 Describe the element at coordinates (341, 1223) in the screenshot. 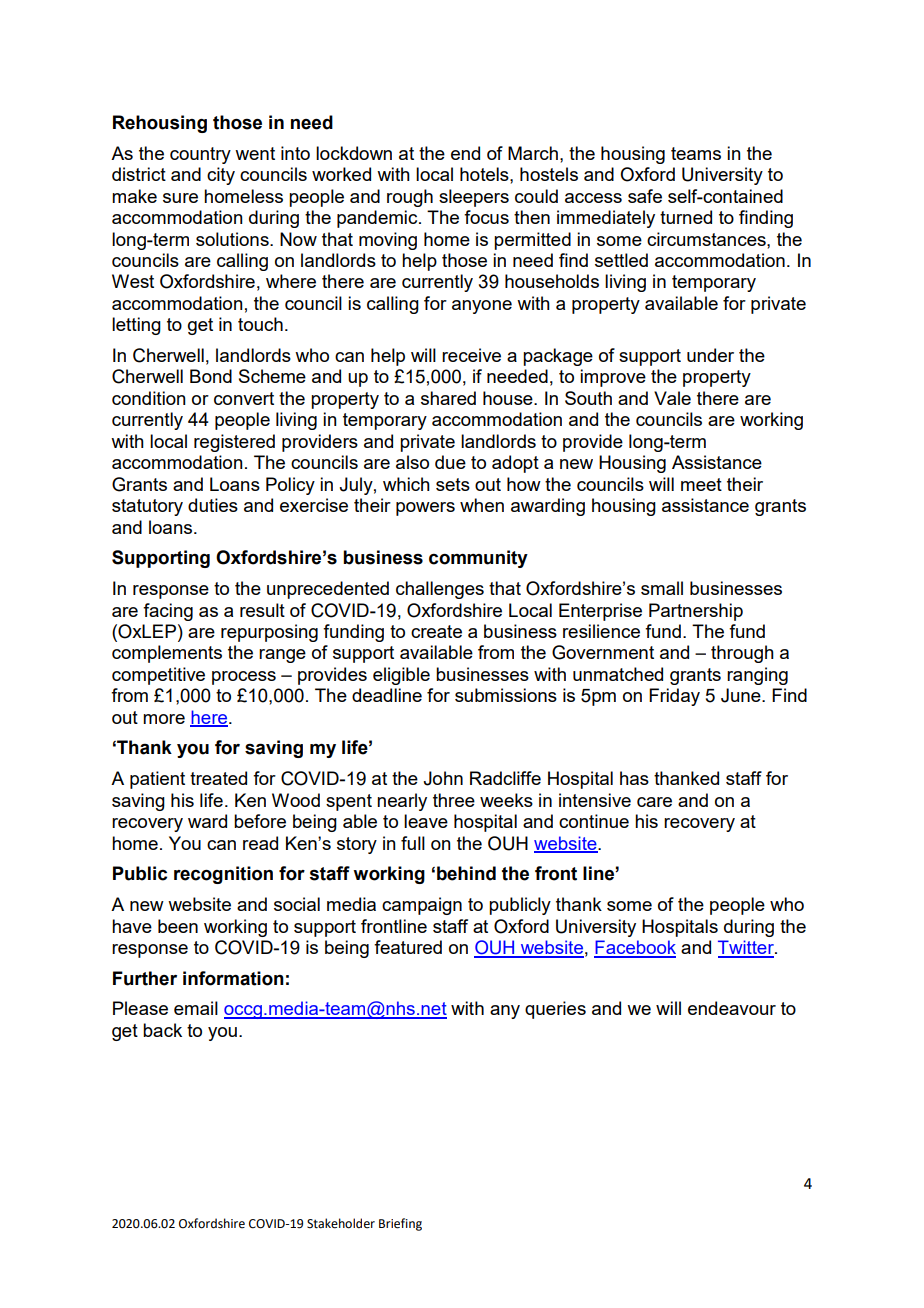

I see `Stakeholder` at that location.
